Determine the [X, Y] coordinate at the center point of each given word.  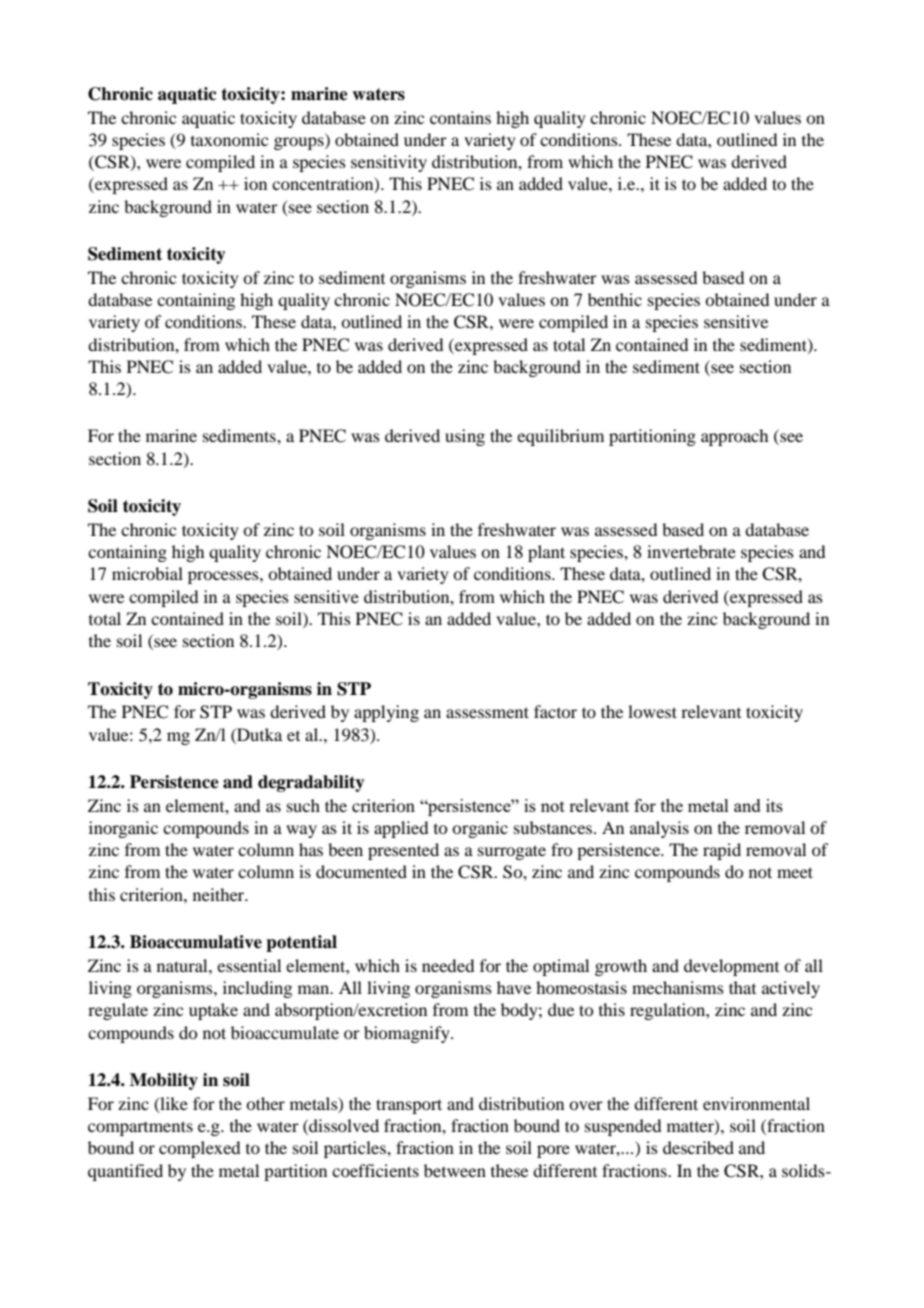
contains [460, 117]
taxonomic [229, 139]
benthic [615, 299]
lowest [652, 711]
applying [386, 713]
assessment [487, 712]
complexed [199, 1149]
